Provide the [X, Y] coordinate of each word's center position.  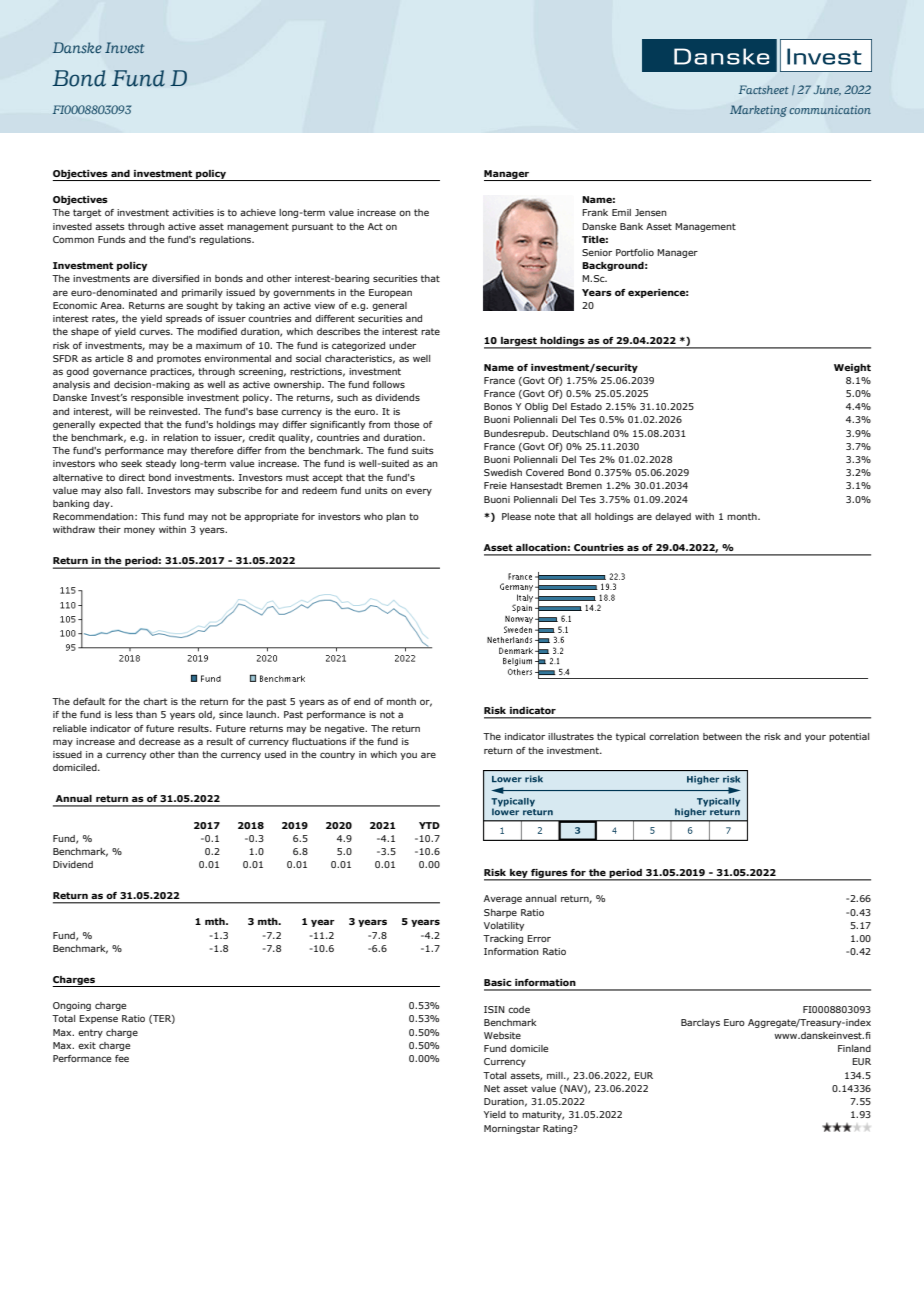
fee [122, 1058]
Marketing [758, 111]
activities [193, 212]
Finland [854, 1048]
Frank [595, 212]
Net [492, 1088]
